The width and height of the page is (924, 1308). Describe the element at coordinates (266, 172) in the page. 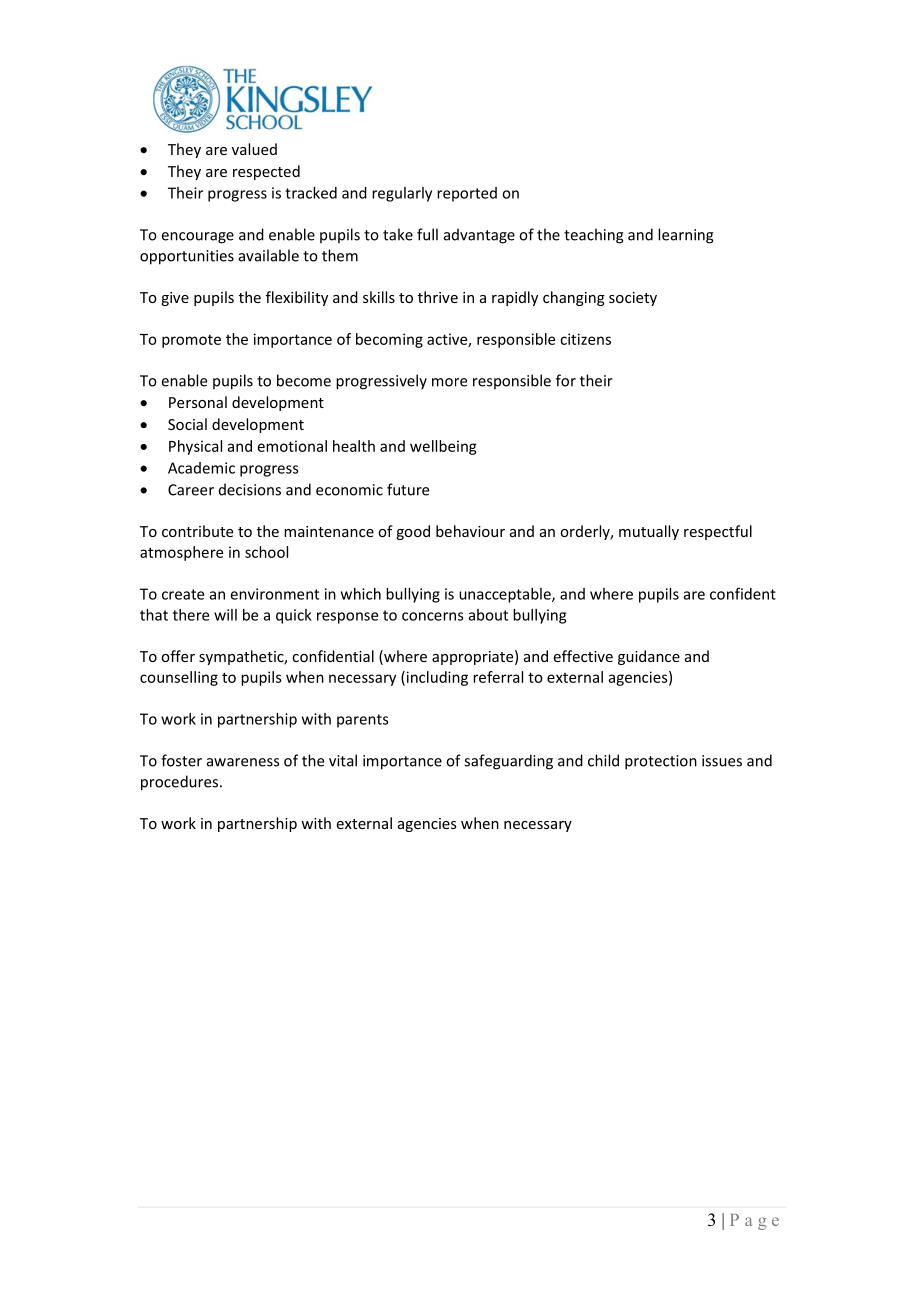

I see `respected` at that location.
